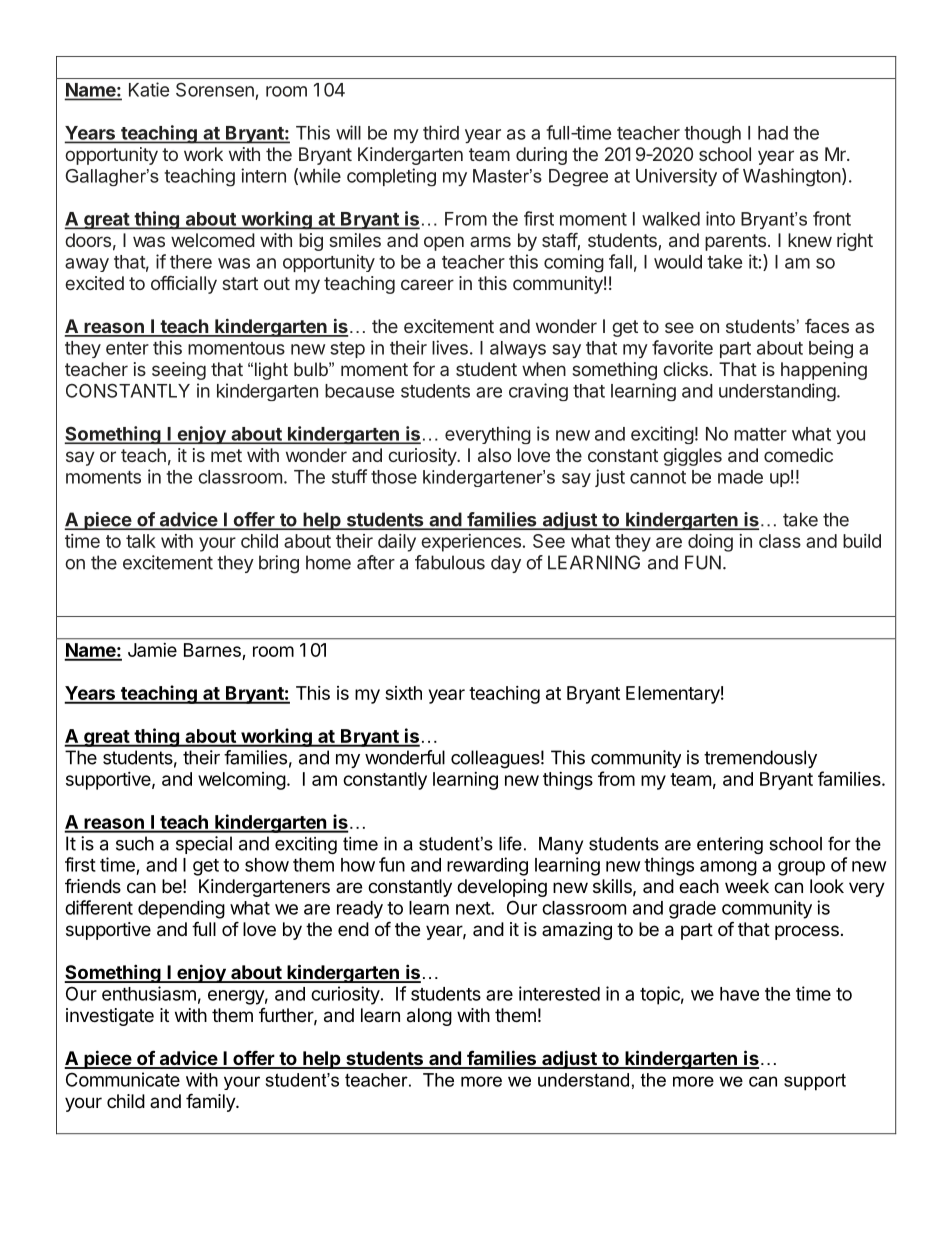  What do you see at coordinates (773, 133) in the screenshot?
I see `had` at bounding box center [773, 133].
